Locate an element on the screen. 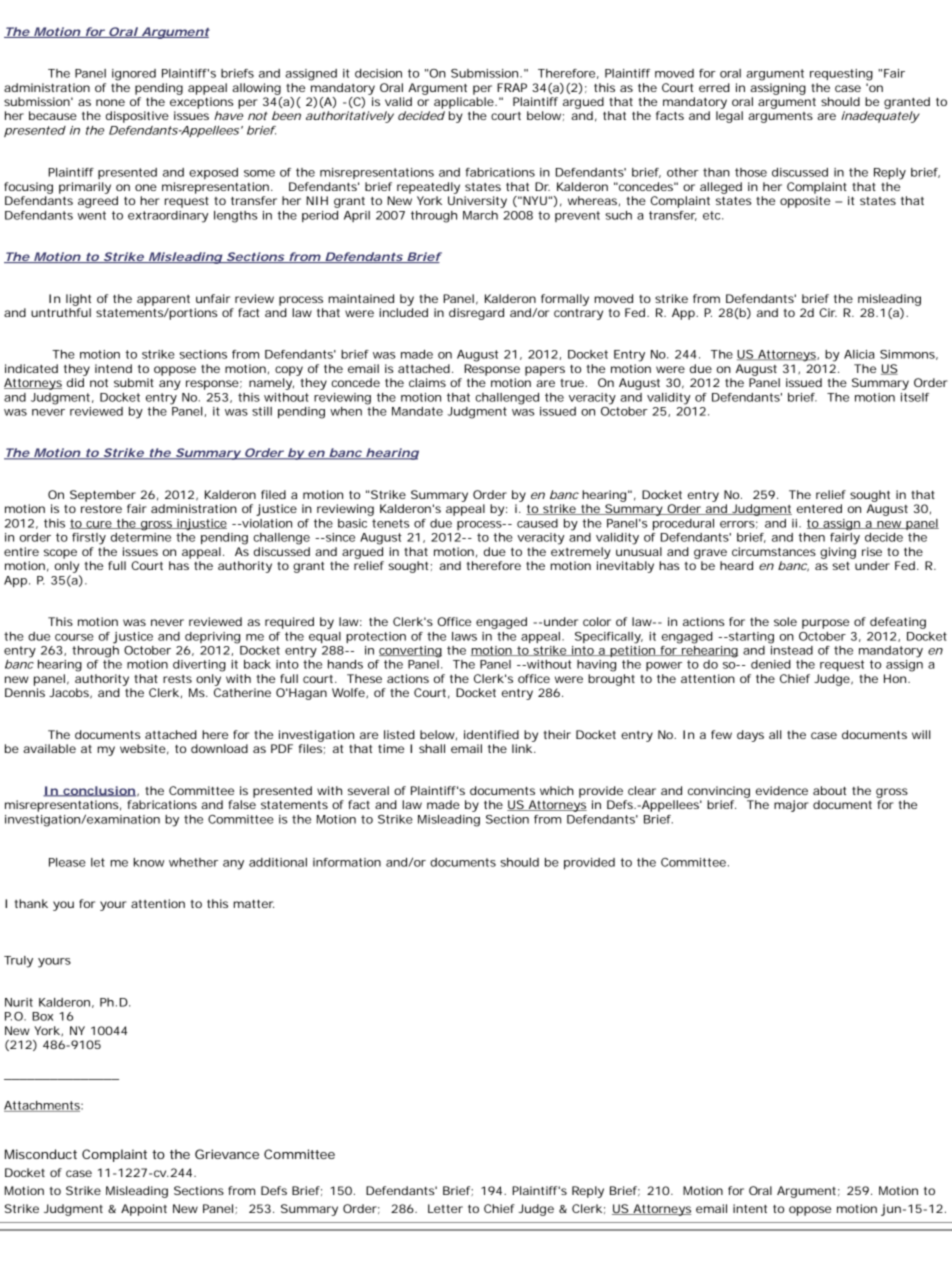  applicable is located at coordinates (465, 103).
